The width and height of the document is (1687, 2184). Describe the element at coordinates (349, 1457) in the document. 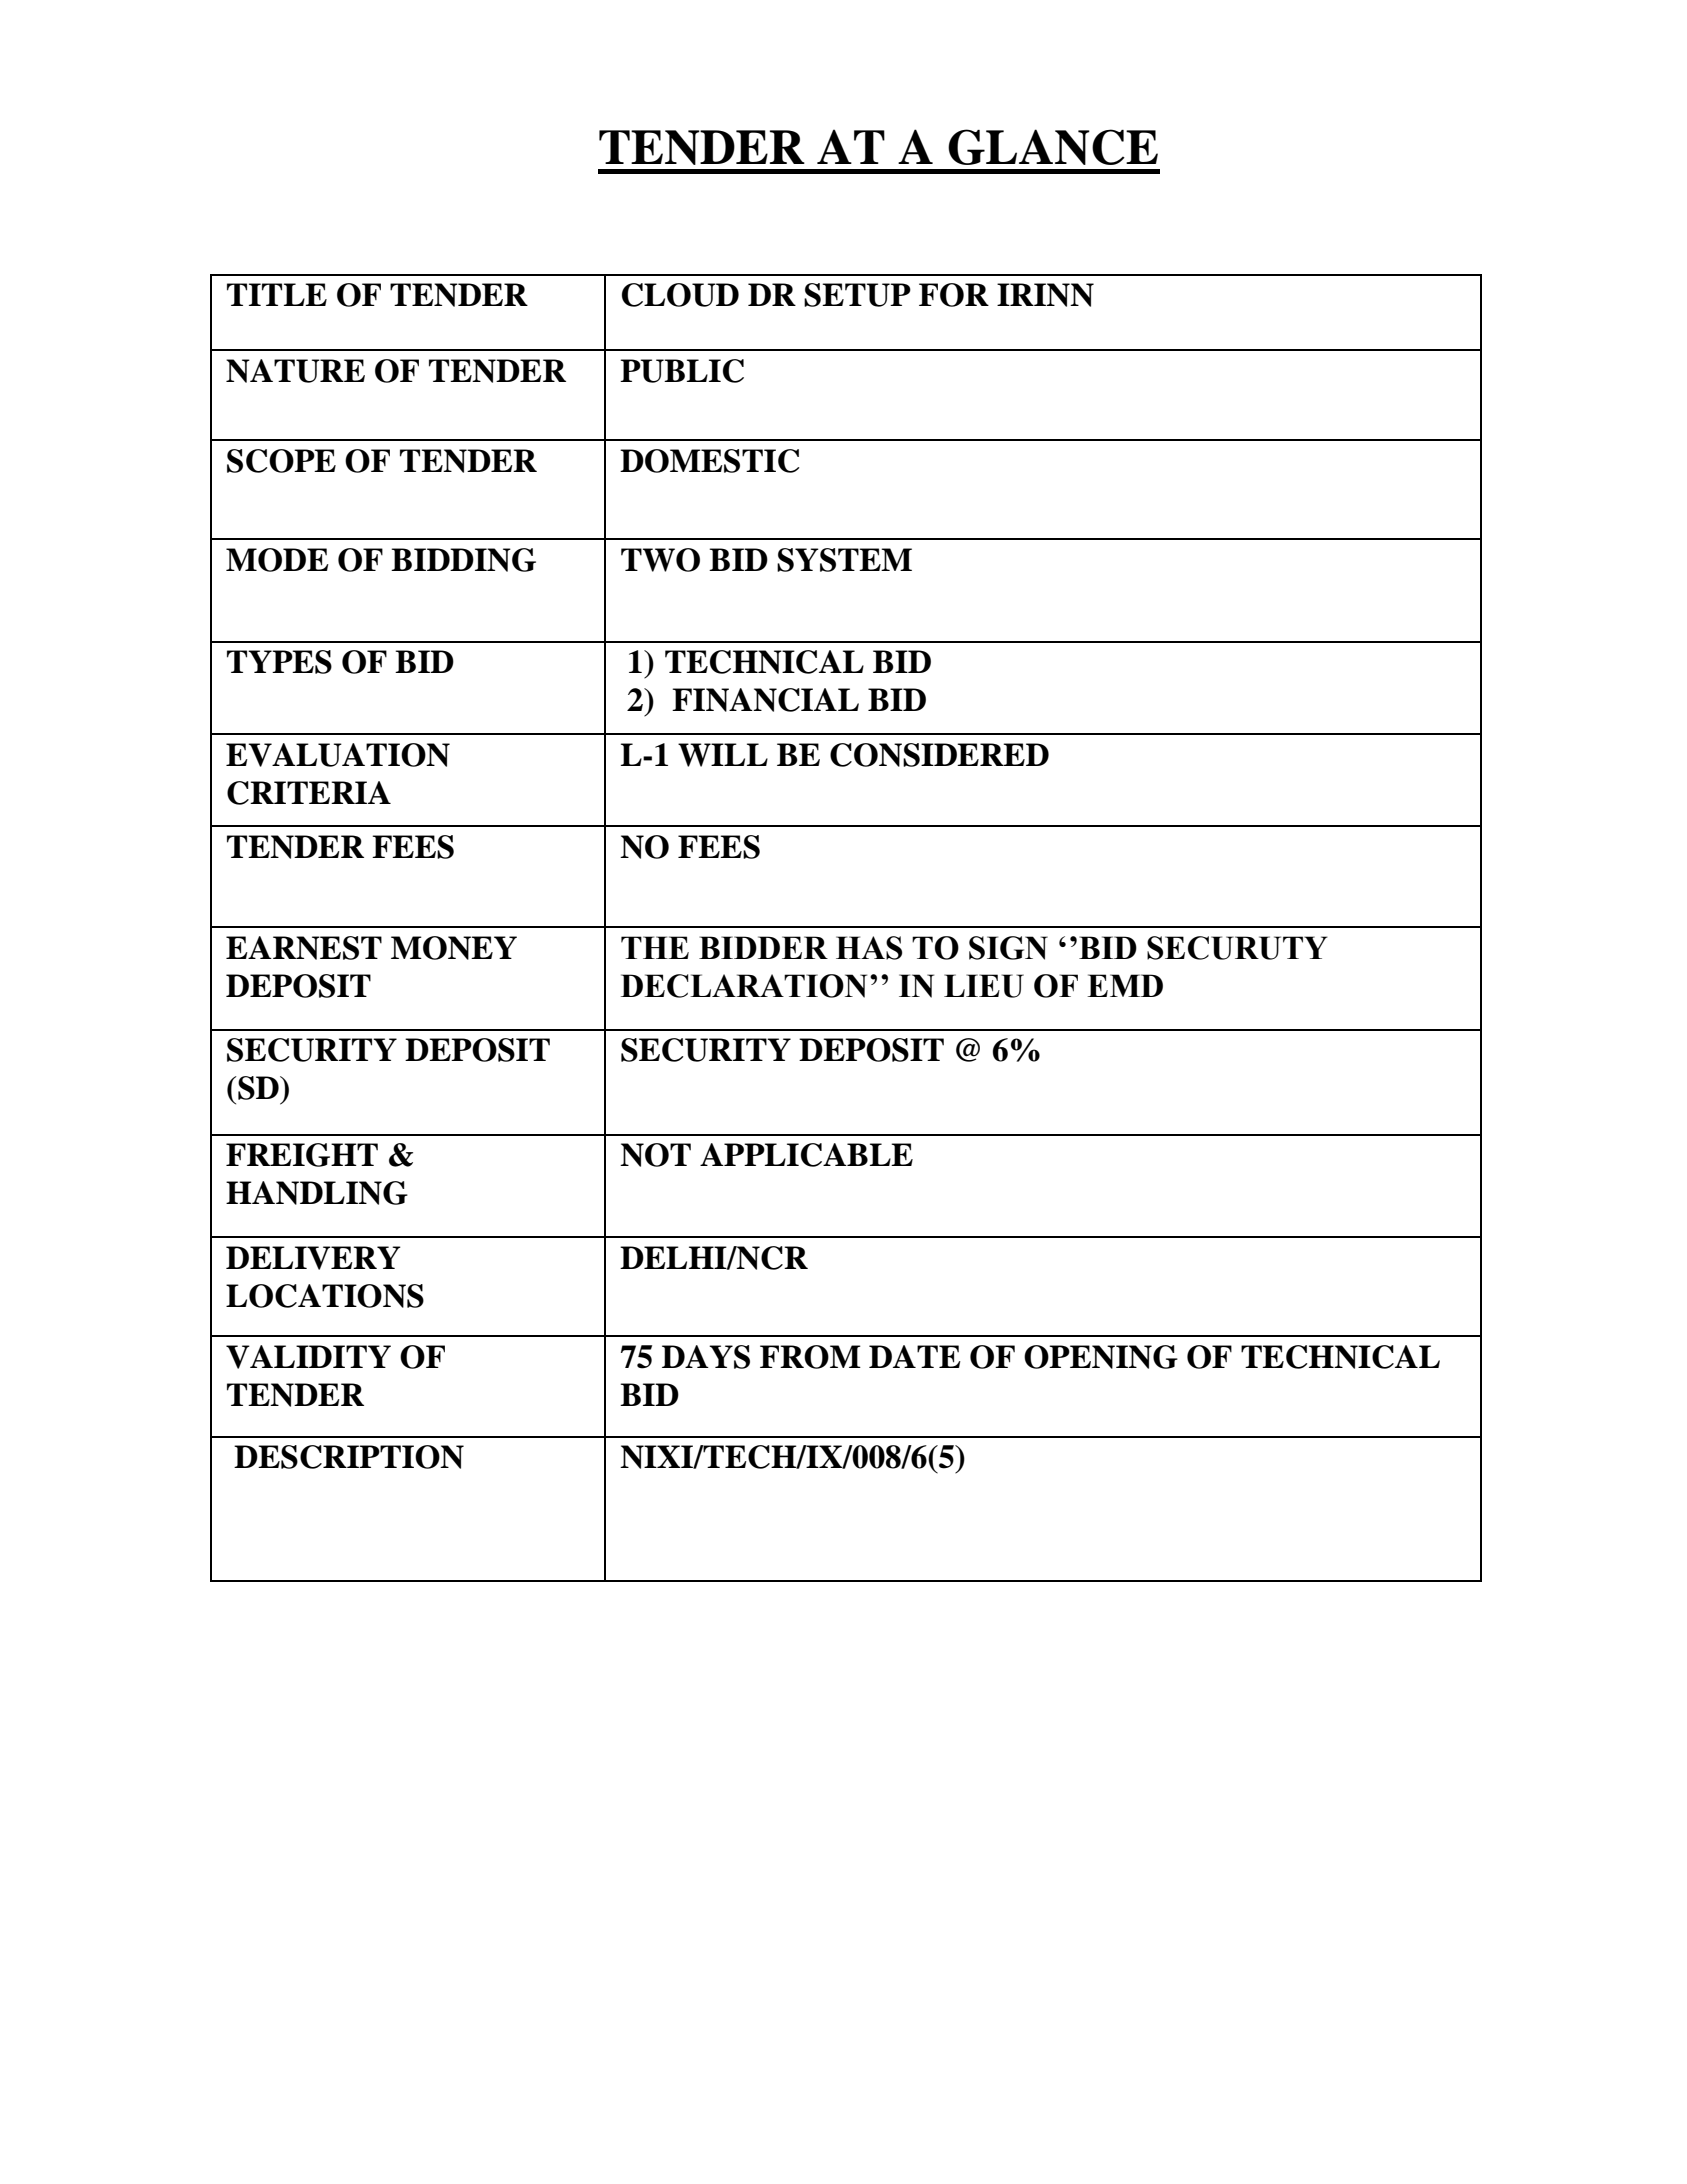

I see `DESCRIPTION` at that location.
